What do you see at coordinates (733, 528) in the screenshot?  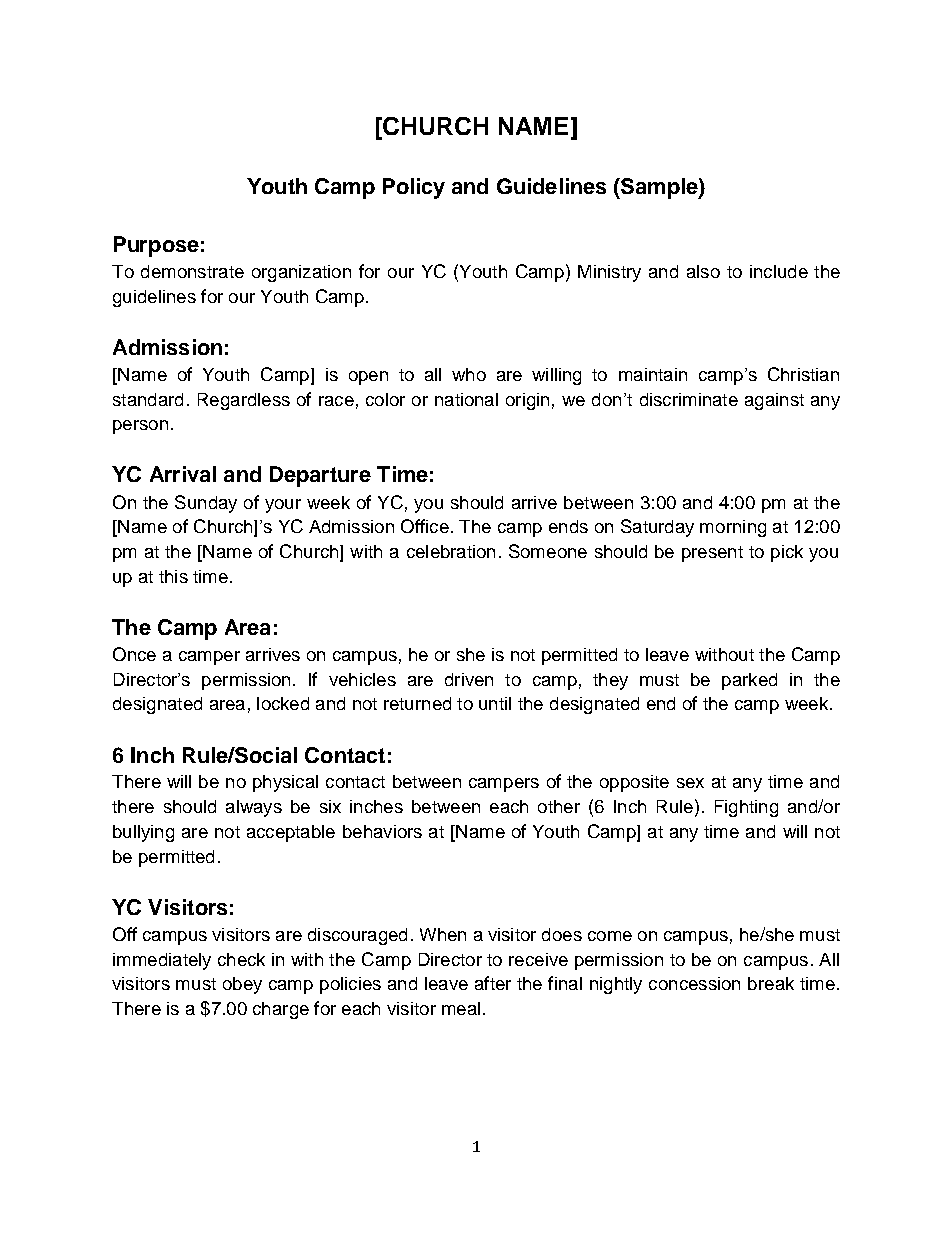 I see `morning` at bounding box center [733, 528].
